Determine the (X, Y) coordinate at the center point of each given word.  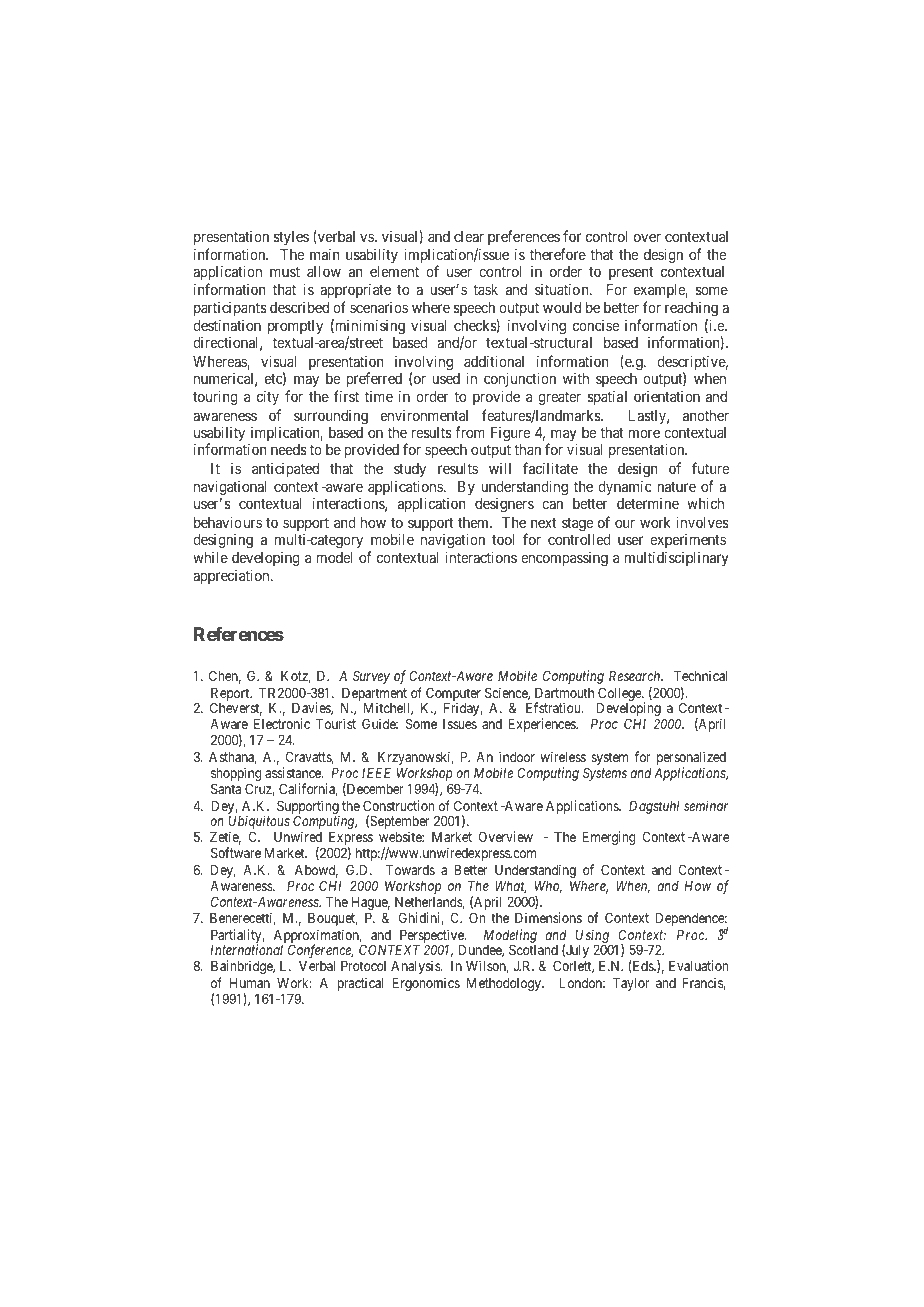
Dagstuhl (654, 807)
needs (289, 449)
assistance (294, 772)
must (285, 272)
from (470, 432)
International (246, 949)
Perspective (431, 937)
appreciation (232, 576)
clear (469, 236)
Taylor (631, 984)
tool (503, 539)
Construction (398, 805)
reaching (691, 311)
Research (636, 676)
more (644, 433)
